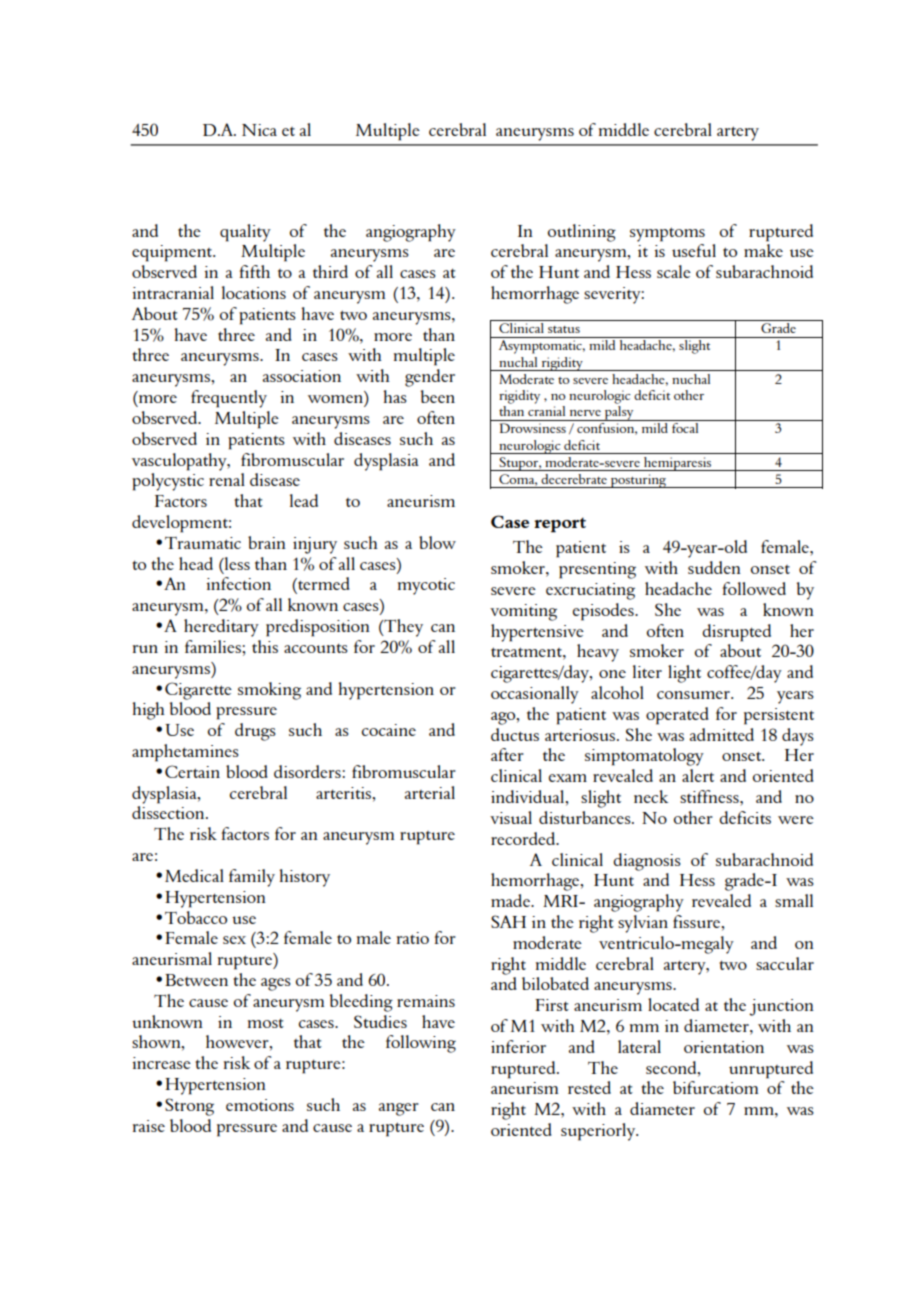  What do you see at coordinates (698, 775) in the page?
I see `alert` at bounding box center [698, 775].
